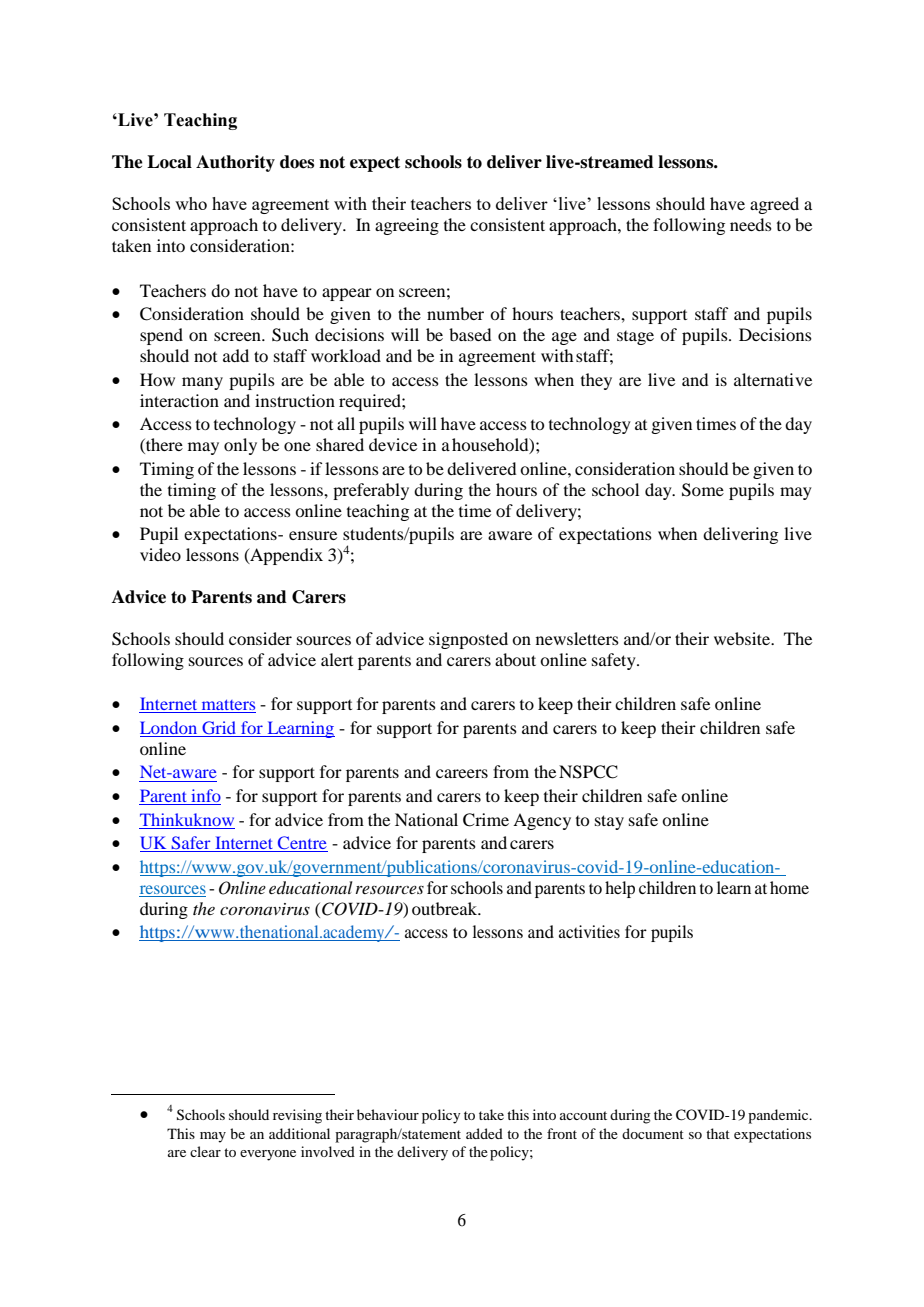 This screenshot has height=1307, width=924. Describe the element at coordinates (205, 797) in the screenshot. I see `info` at that location.
